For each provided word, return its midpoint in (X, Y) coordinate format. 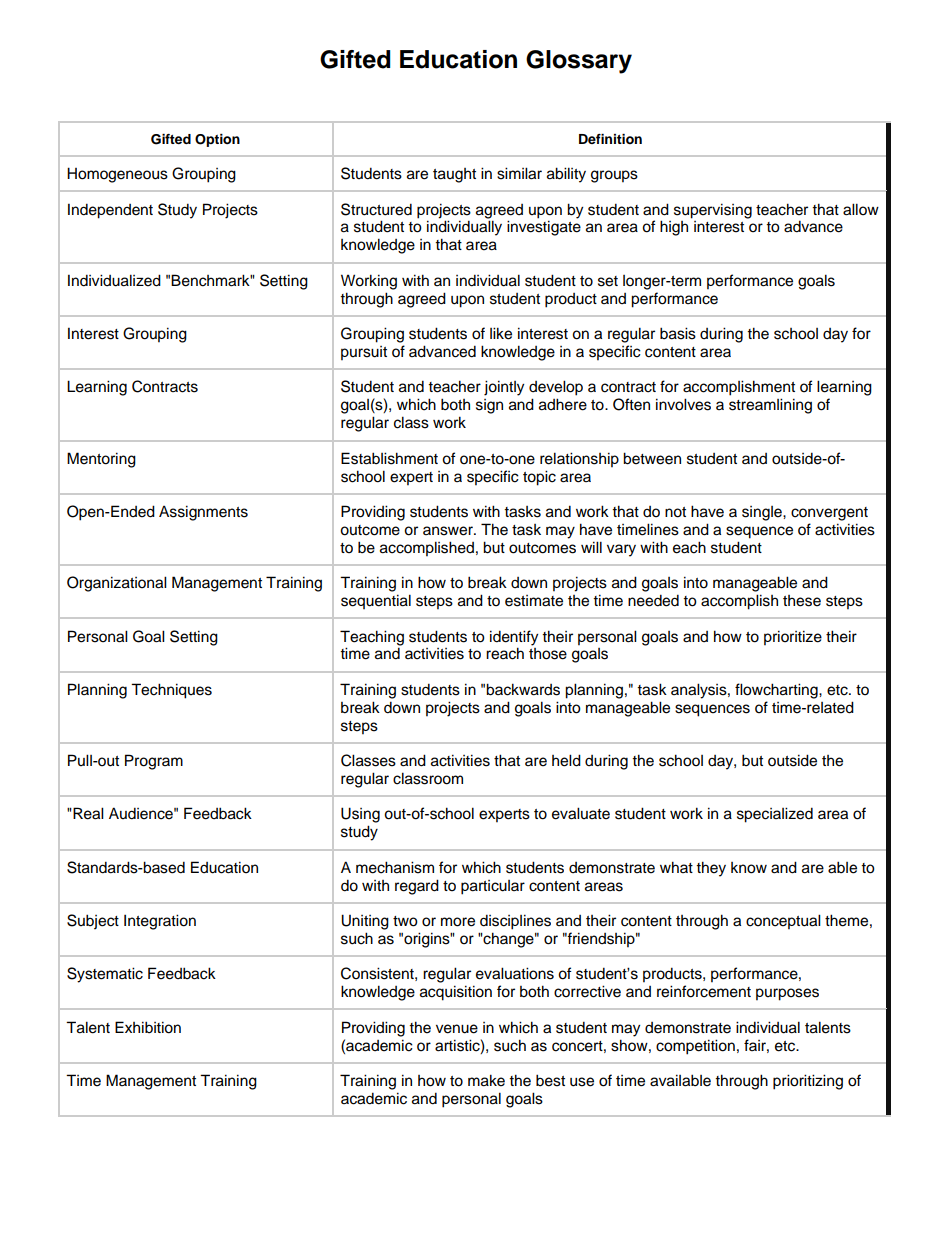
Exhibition (148, 1027)
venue (457, 1029)
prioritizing (808, 1082)
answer (449, 531)
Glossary (579, 62)
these (802, 601)
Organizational (117, 584)
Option (217, 140)
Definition (610, 139)
